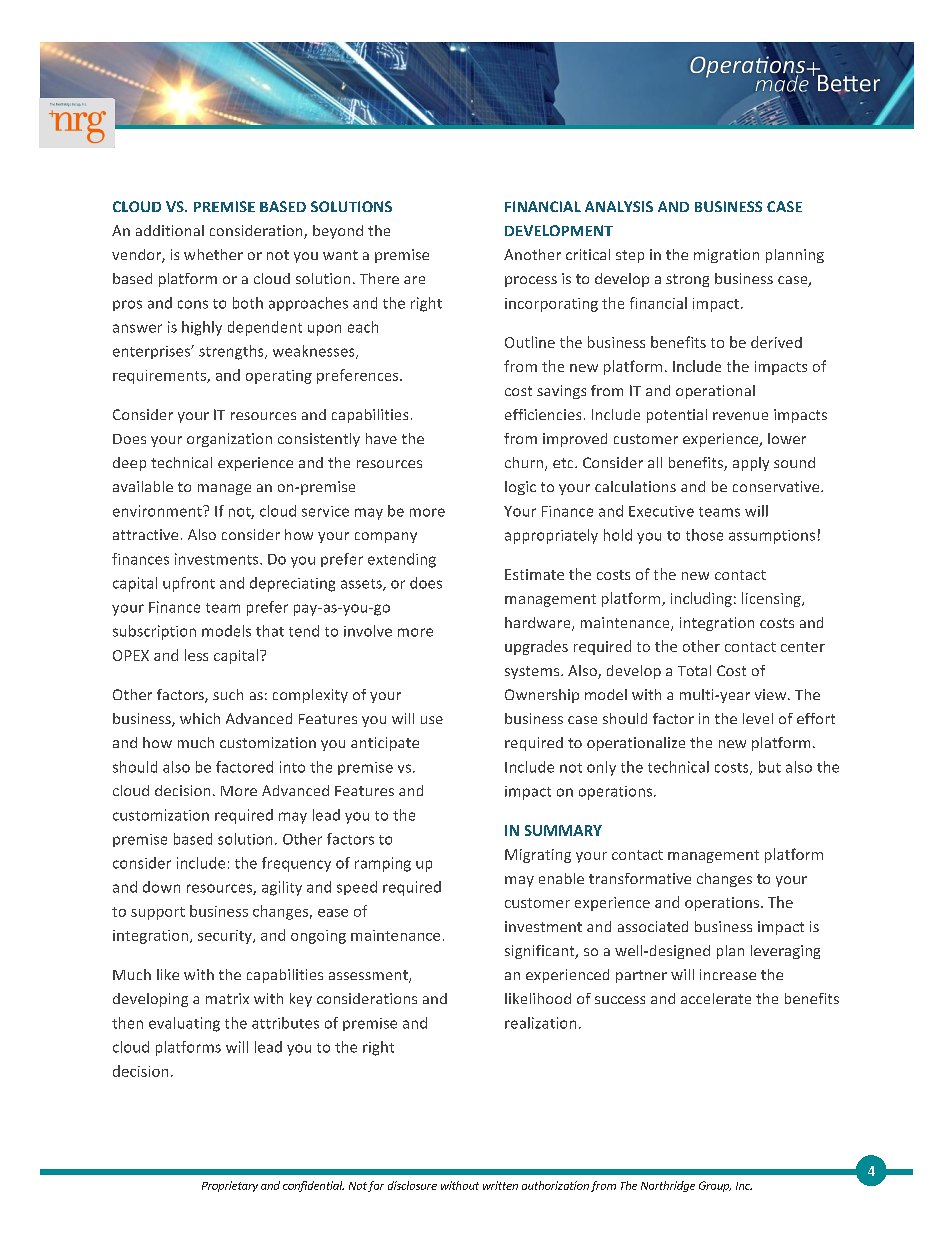 The width and height of the image is (952, 1233). I want to click on written, so click(500, 1185).
